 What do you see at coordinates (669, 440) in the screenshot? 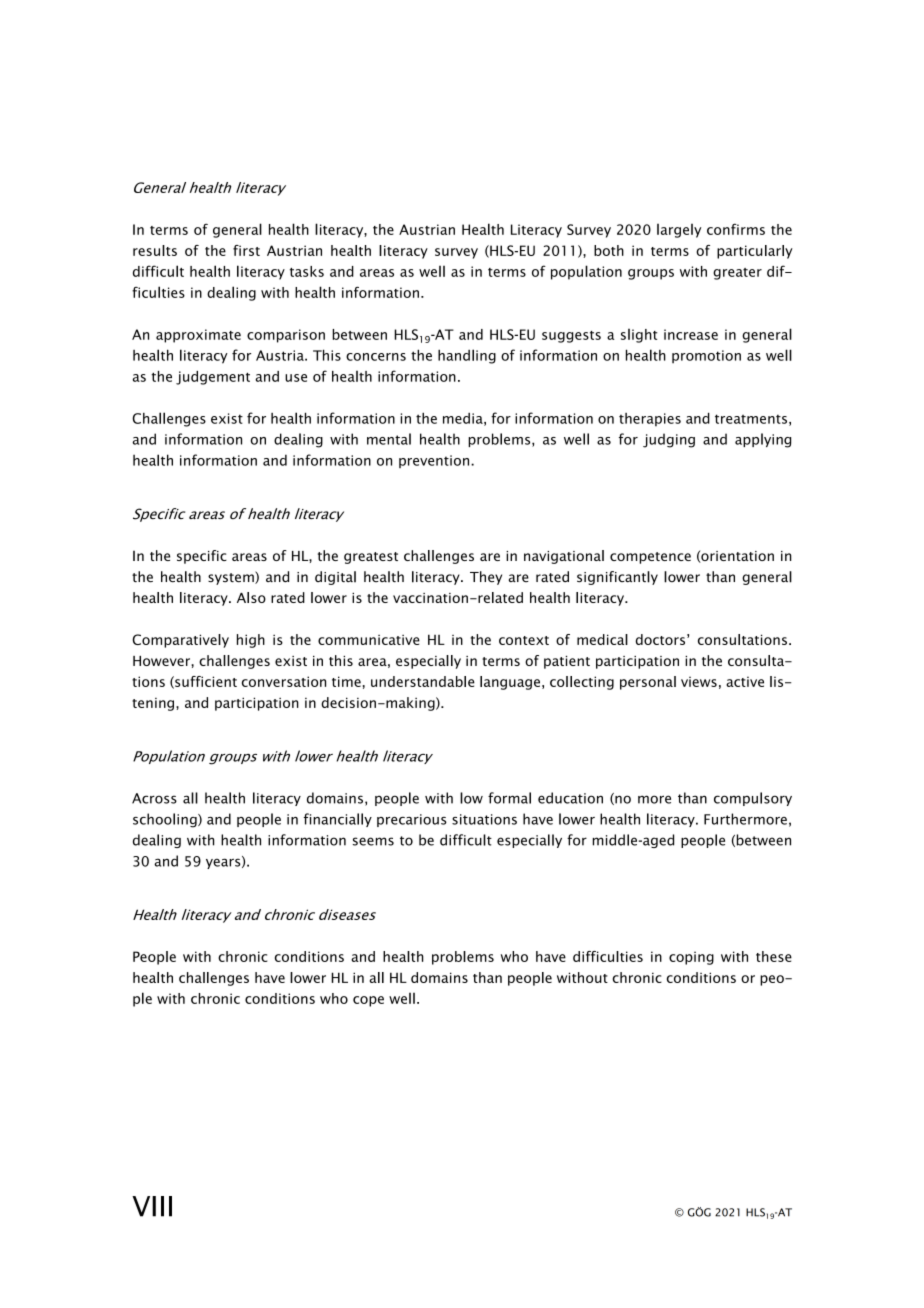
I see `judging` at bounding box center [669, 440].
